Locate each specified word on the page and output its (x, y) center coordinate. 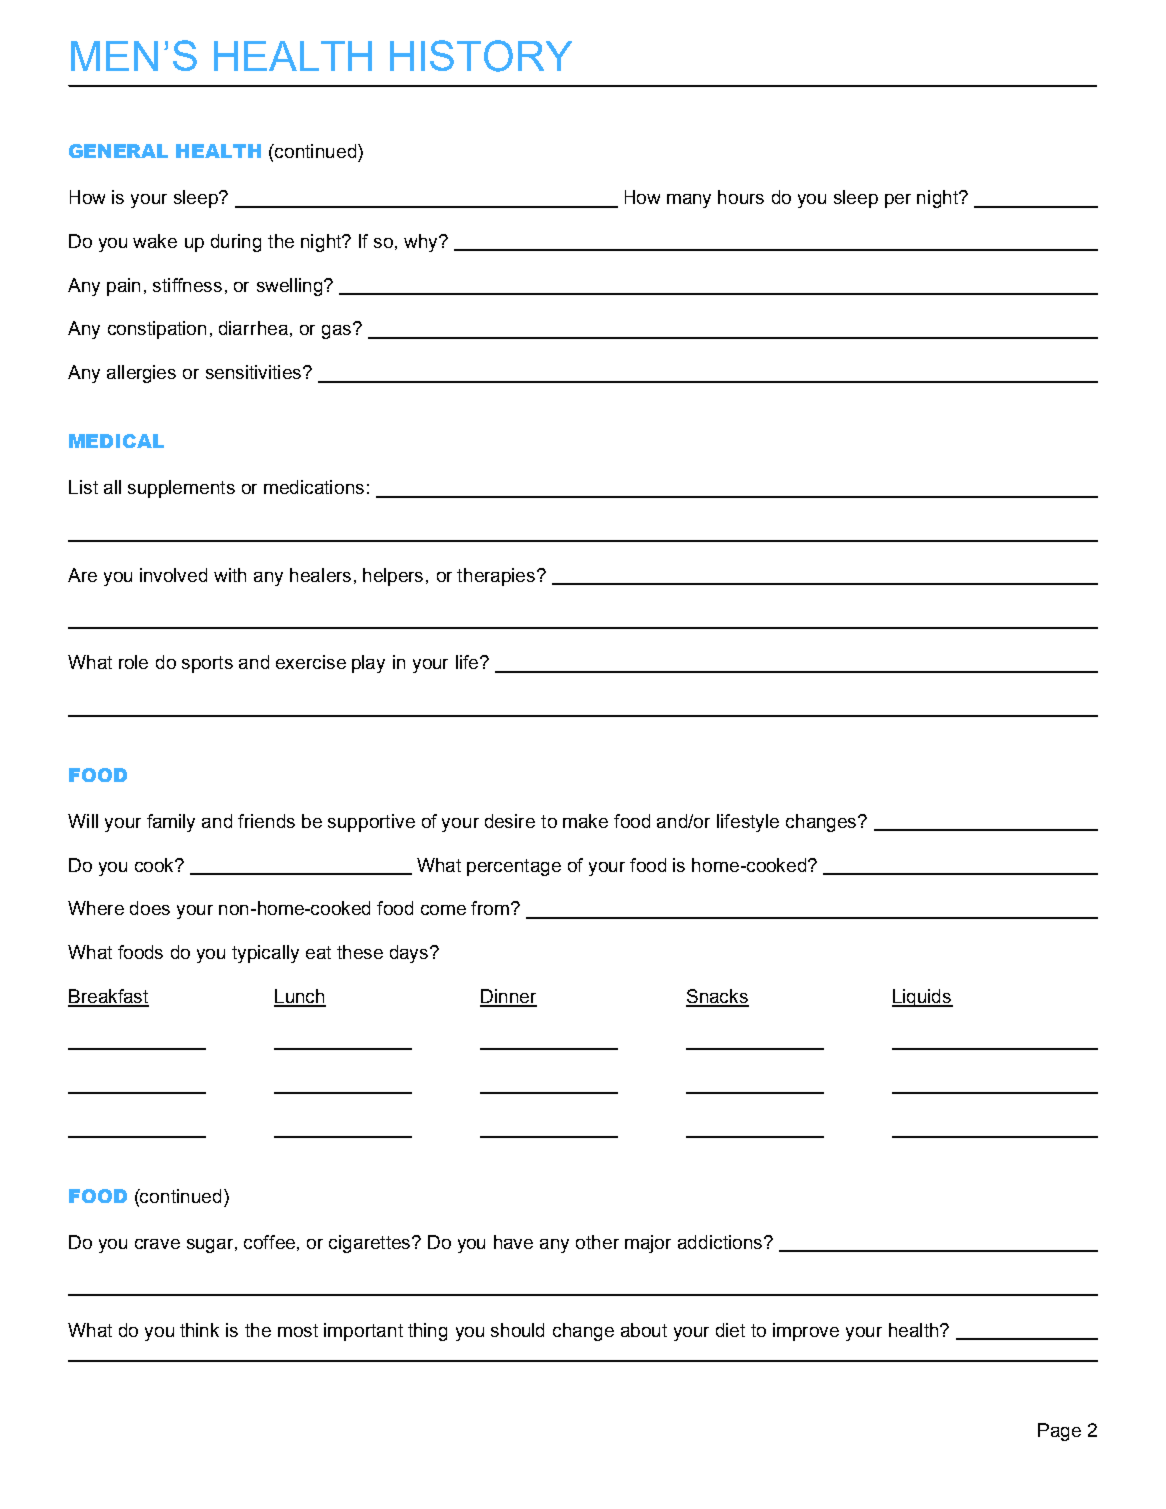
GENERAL (118, 151)
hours (741, 197)
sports (207, 664)
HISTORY (481, 56)
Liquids (922, 998)
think (199, 1330)
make (585, 821)
